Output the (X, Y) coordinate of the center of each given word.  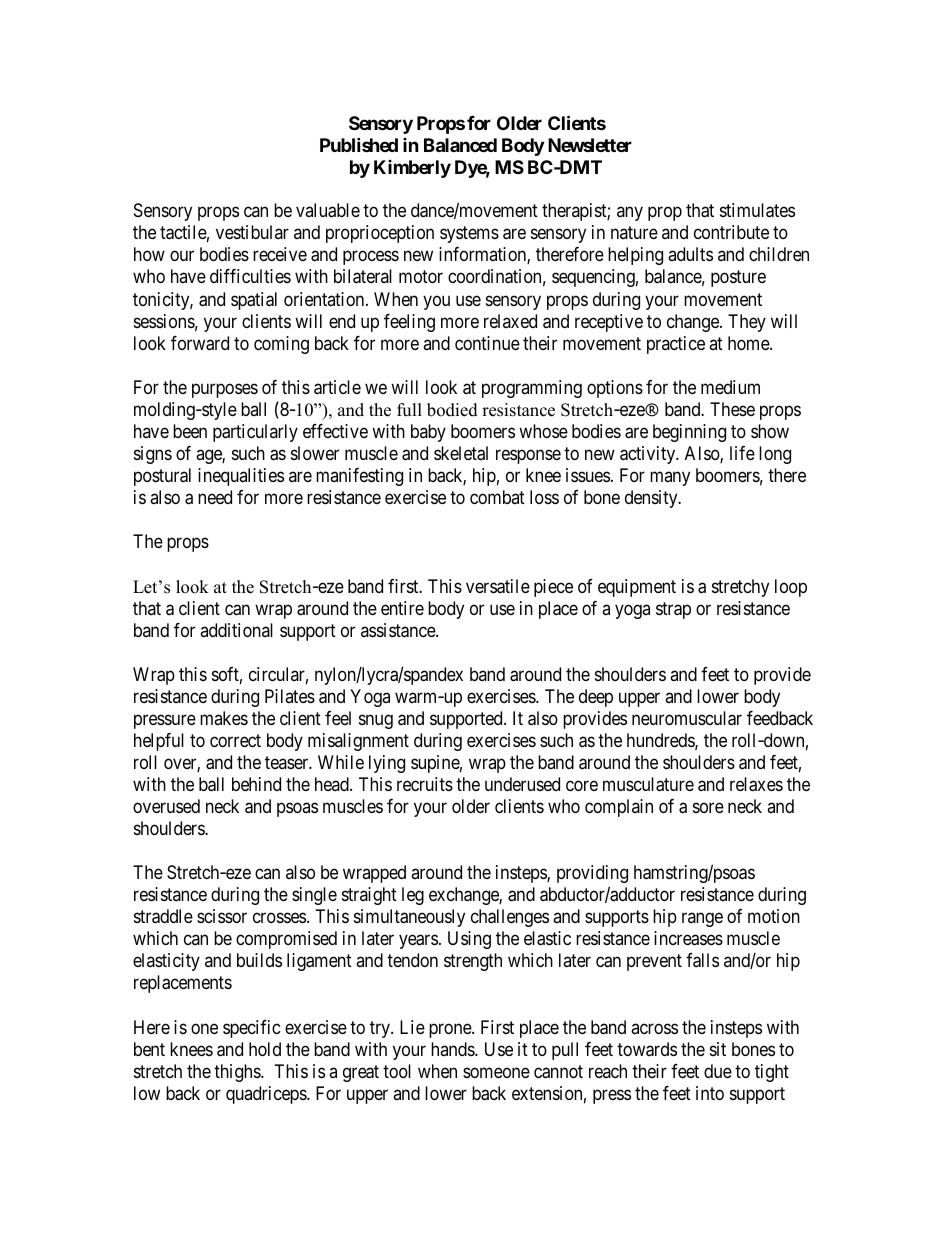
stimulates (757, 210)
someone (496, 1072)
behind (256, 784)
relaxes (756, 784)
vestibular (252, 232)
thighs (238, 1073)
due (718, 1071)
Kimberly (412, 169)
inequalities (241, 477)
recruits (425, 784)
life (742, 453)
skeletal (461, 453)
